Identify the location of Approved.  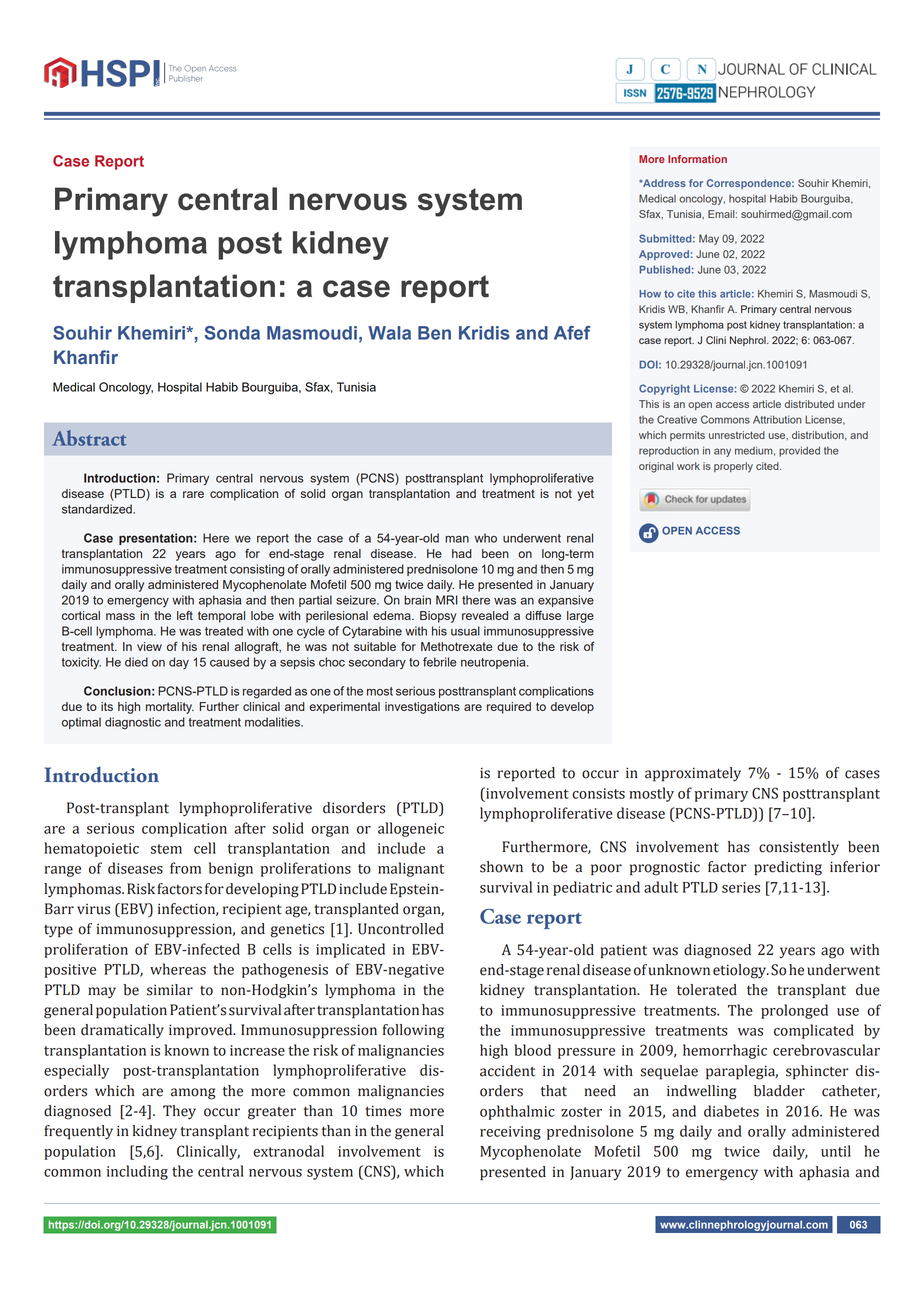
(664, 255).
